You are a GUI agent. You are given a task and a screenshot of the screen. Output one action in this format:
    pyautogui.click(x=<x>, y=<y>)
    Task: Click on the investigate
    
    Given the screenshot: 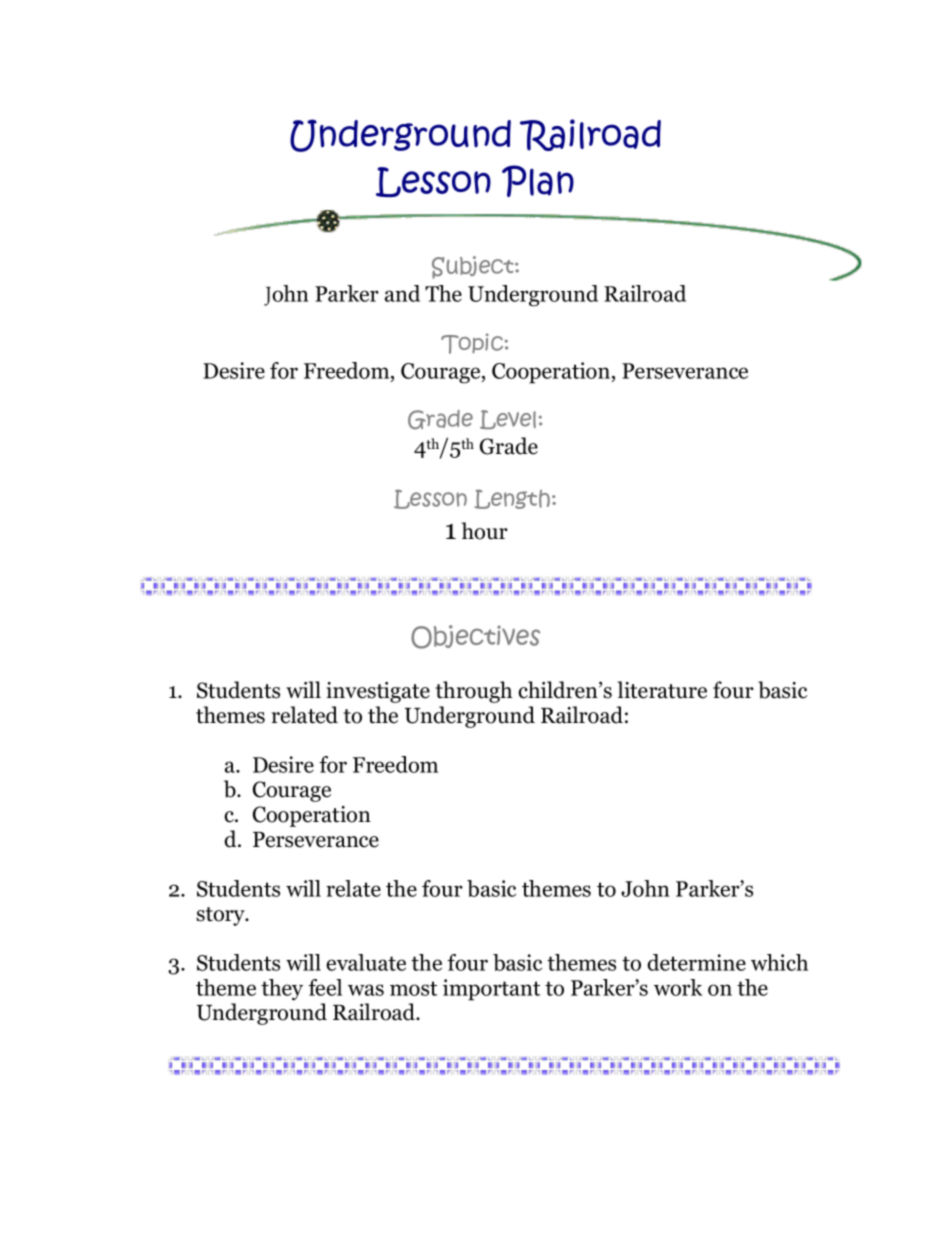 What is the action you would take?
    pyautogui.click(x=378, y=692)
